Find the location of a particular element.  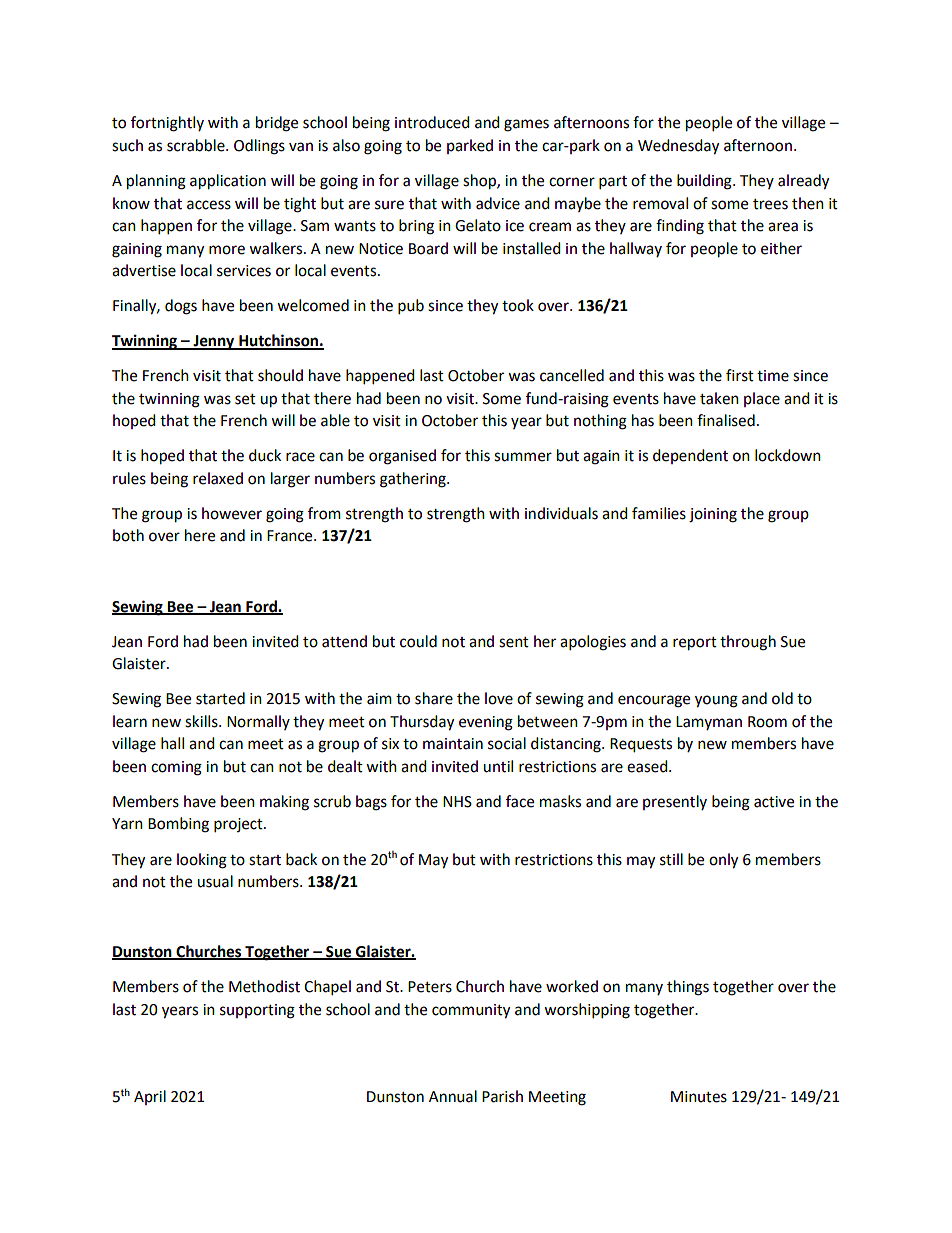

Minutes is located at coordinates (699, 1097).
